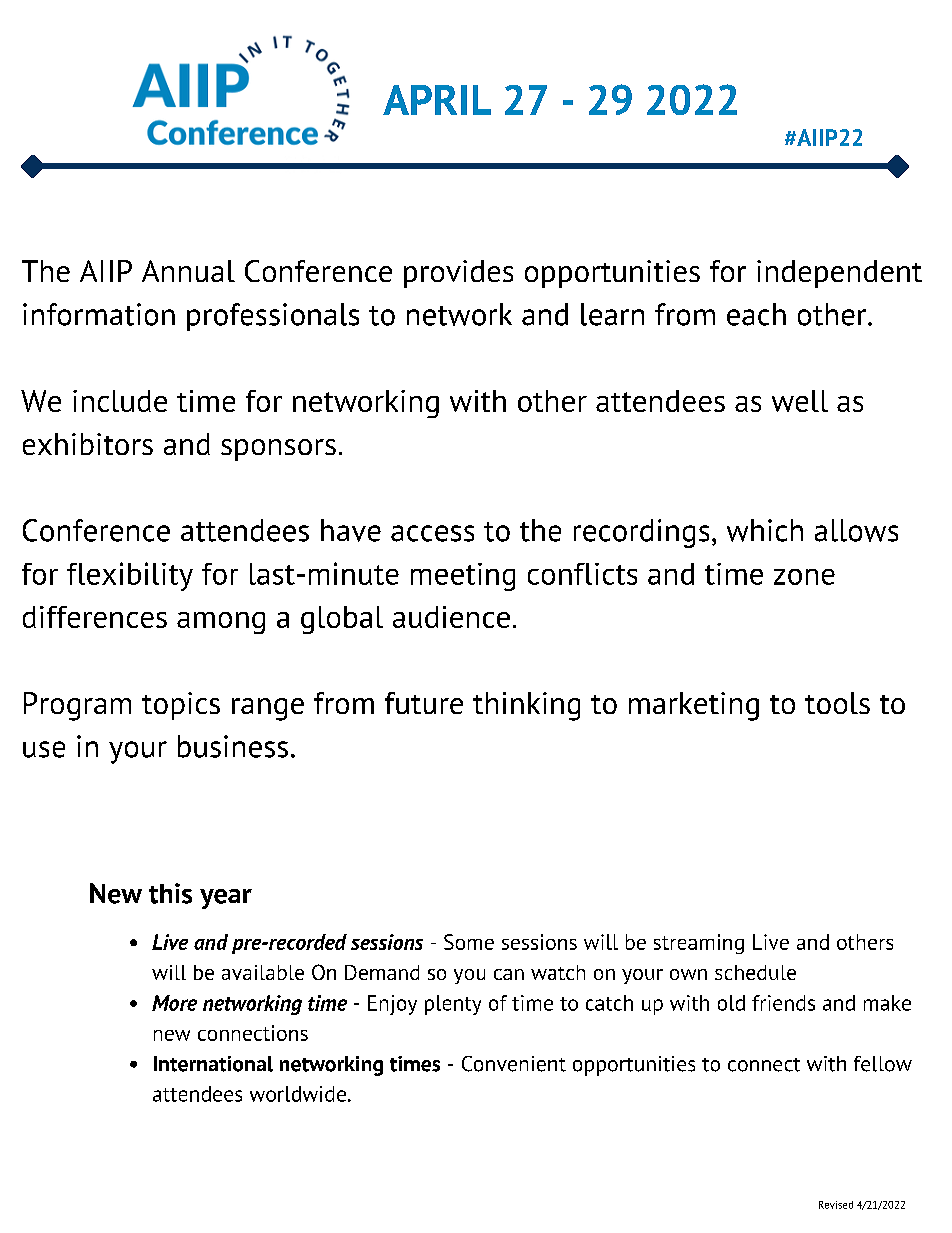 This screenshot has width=952, height=1233. I want to click on APRIL, so click(437, 100).
